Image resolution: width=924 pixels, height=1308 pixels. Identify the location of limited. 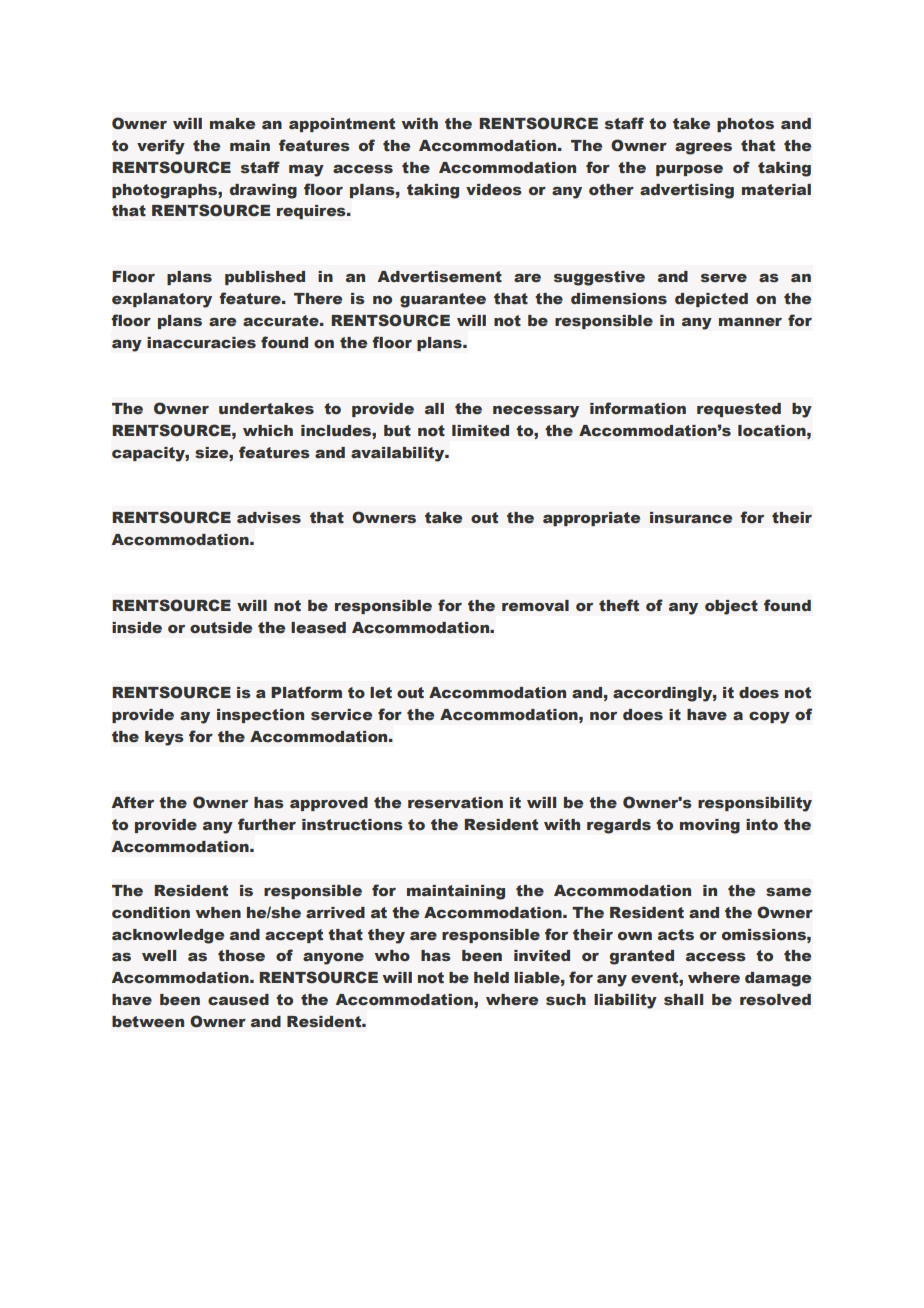
(480, 431).
